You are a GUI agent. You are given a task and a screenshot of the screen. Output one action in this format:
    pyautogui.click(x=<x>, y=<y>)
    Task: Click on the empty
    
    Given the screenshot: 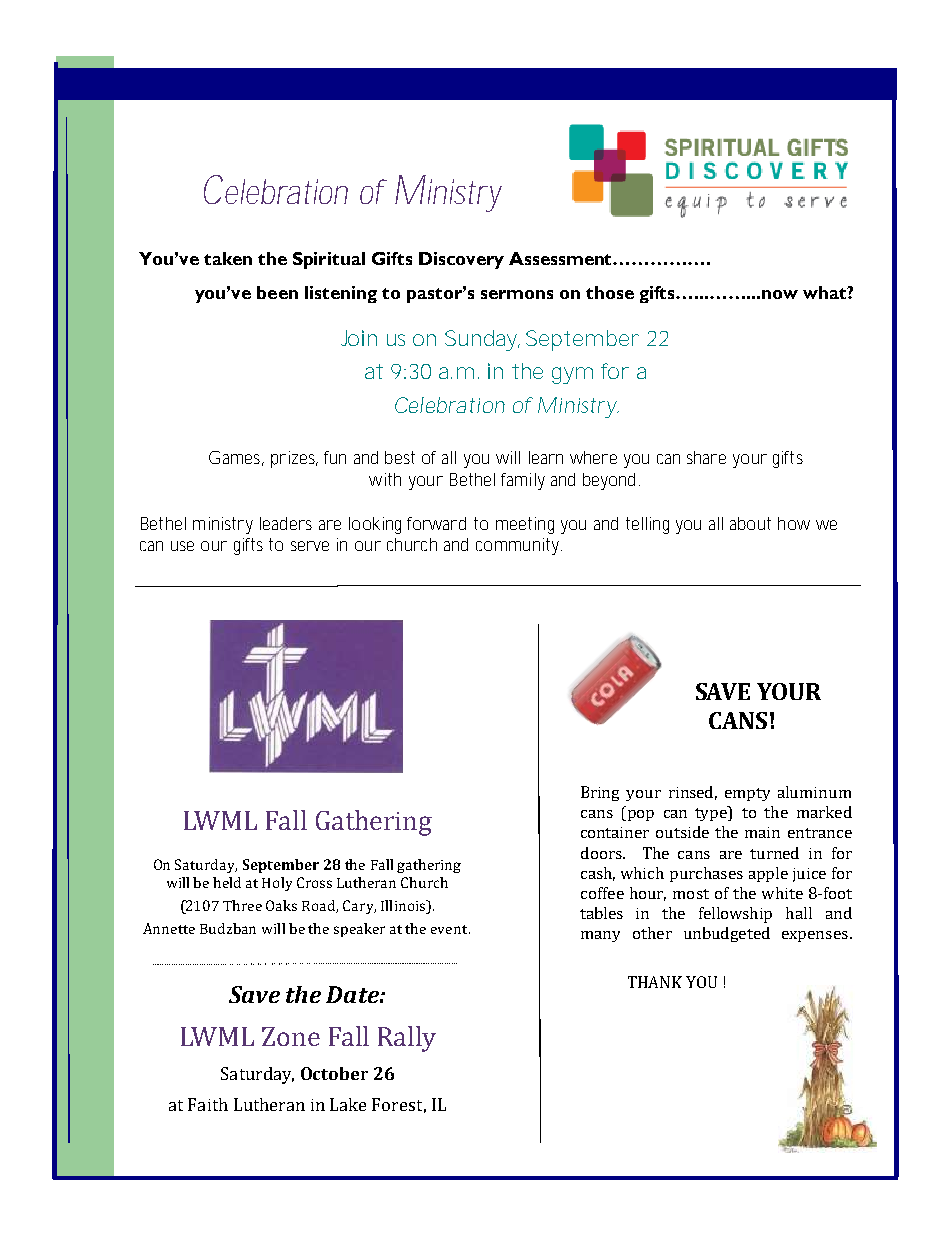 What is the action you would take?
    pyautogui.click(x=747, y=794)
